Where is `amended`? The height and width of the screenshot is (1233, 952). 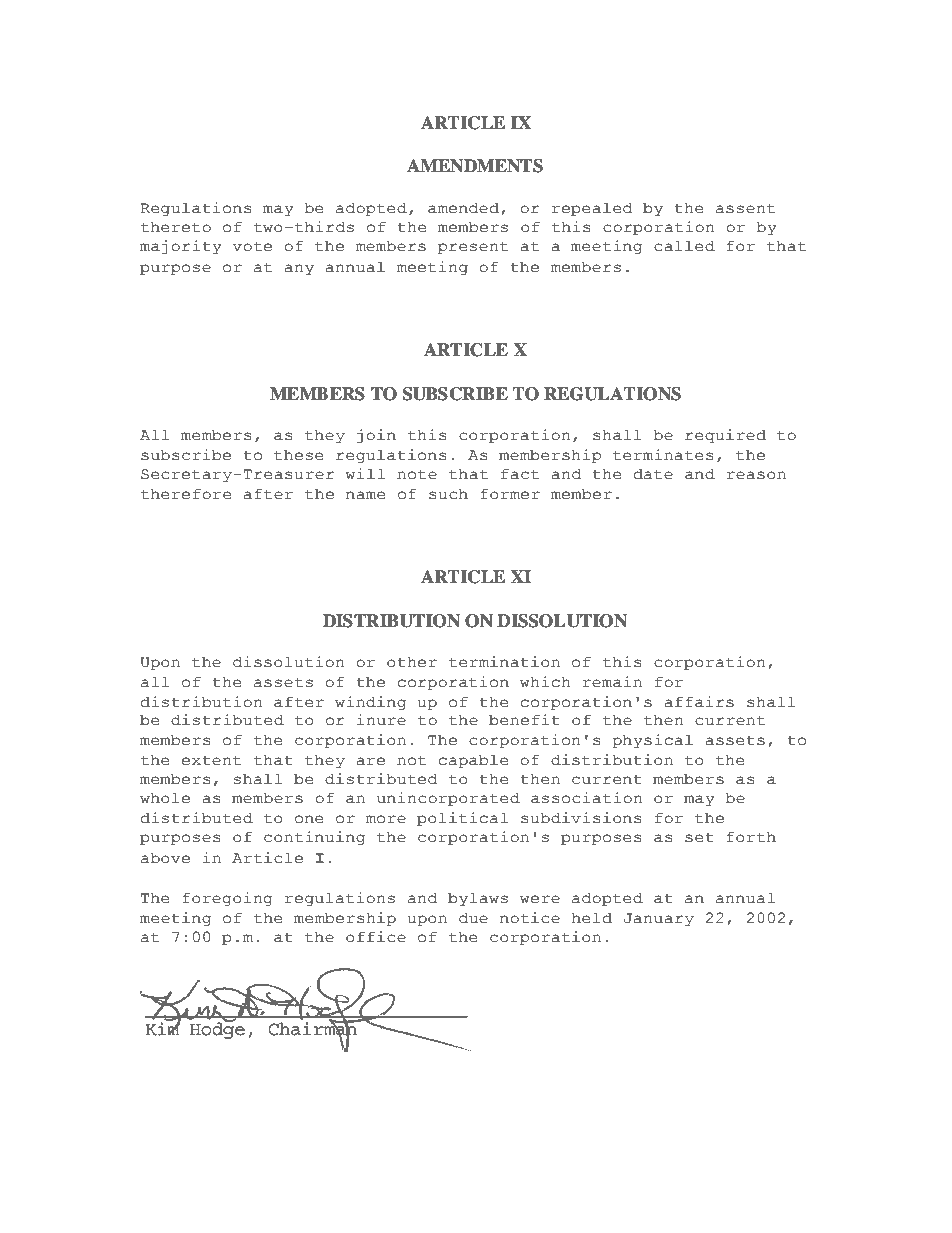
amended is located at coordinates (463, 208).
